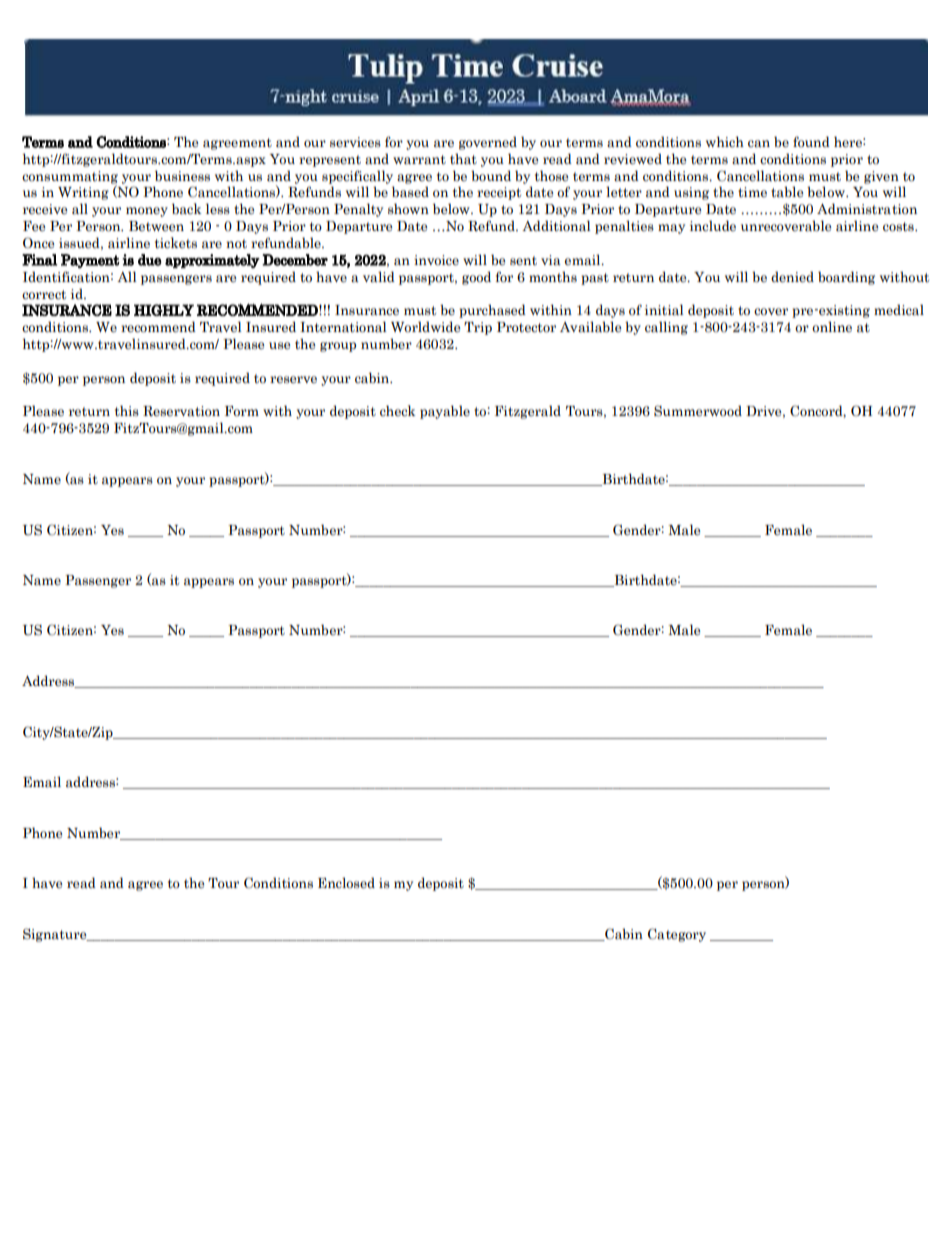  I want to click on business, so click(182, 176).
